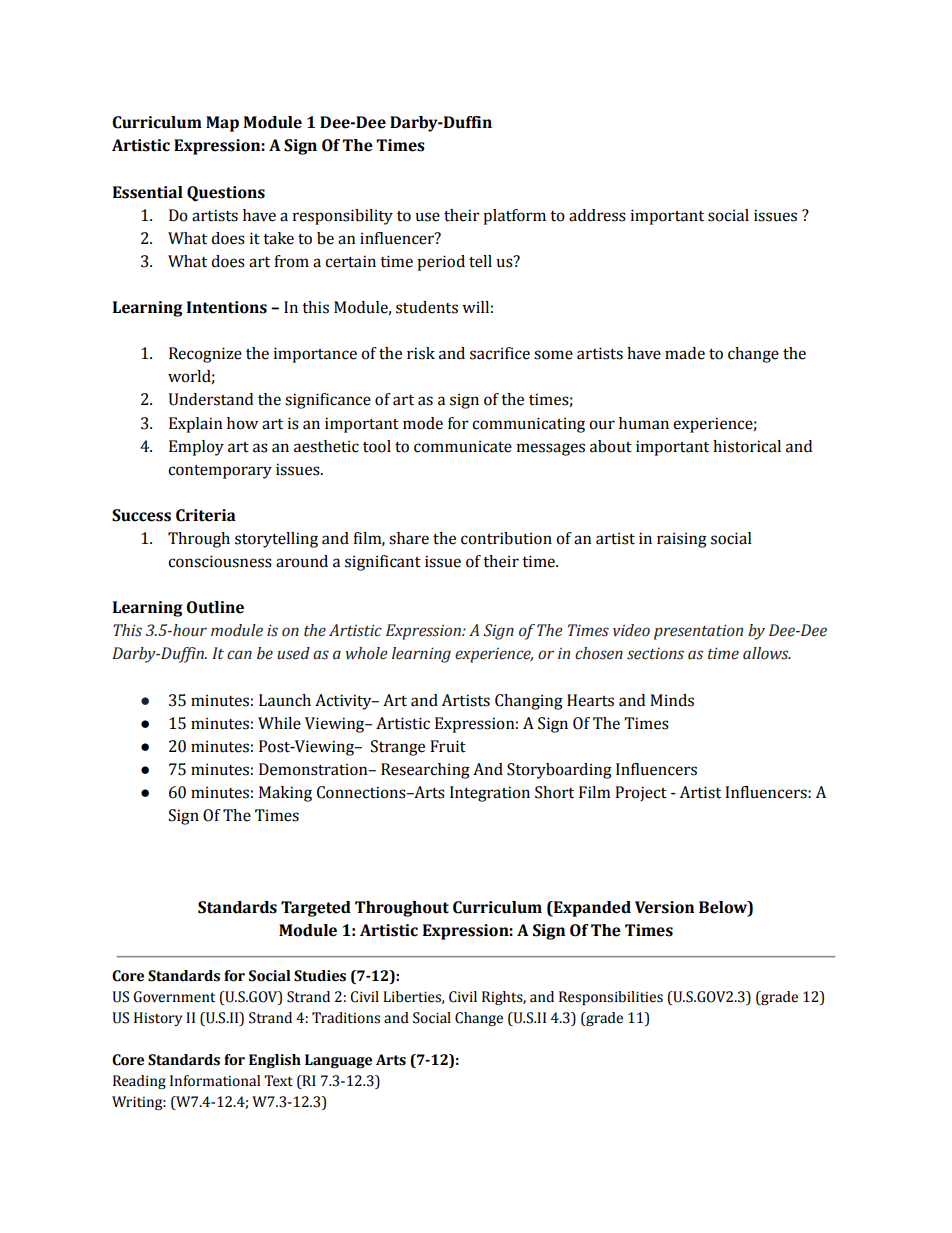 The width and height of the image is (952, 1233). What do you see at coordinates (338, 1061) in the image?
I see `Language` at bounding box center [338, 1061].
